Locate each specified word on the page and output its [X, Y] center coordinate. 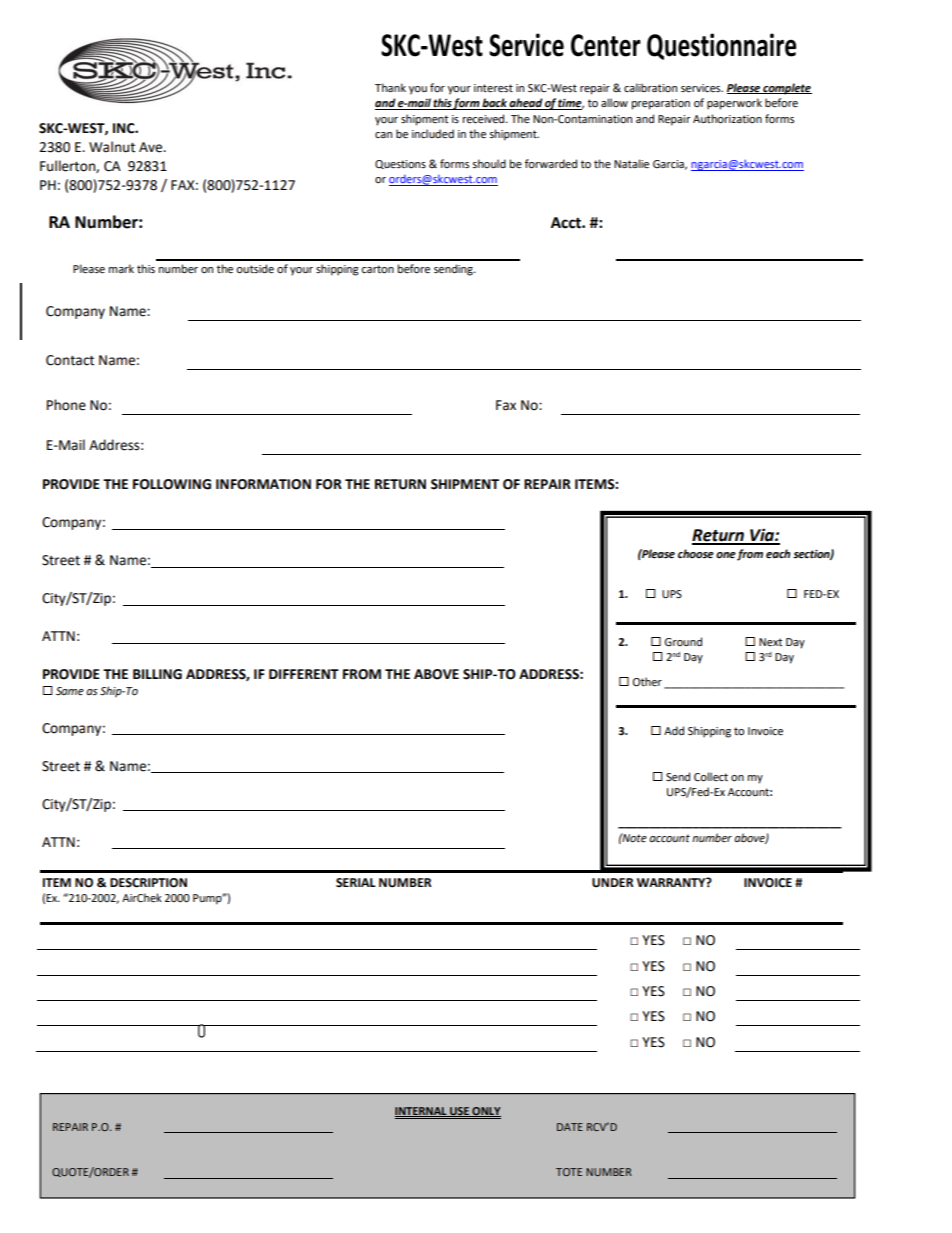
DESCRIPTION [148, 883]
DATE [570, 1127]
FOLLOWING [172, 484]
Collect [711, 777]
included [433, 133]
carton [377, 269]
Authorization [727, 119]
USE [459, 1112]
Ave [152, 147]
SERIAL [356, 883]
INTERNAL [422, 1112]
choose [696, 554]
